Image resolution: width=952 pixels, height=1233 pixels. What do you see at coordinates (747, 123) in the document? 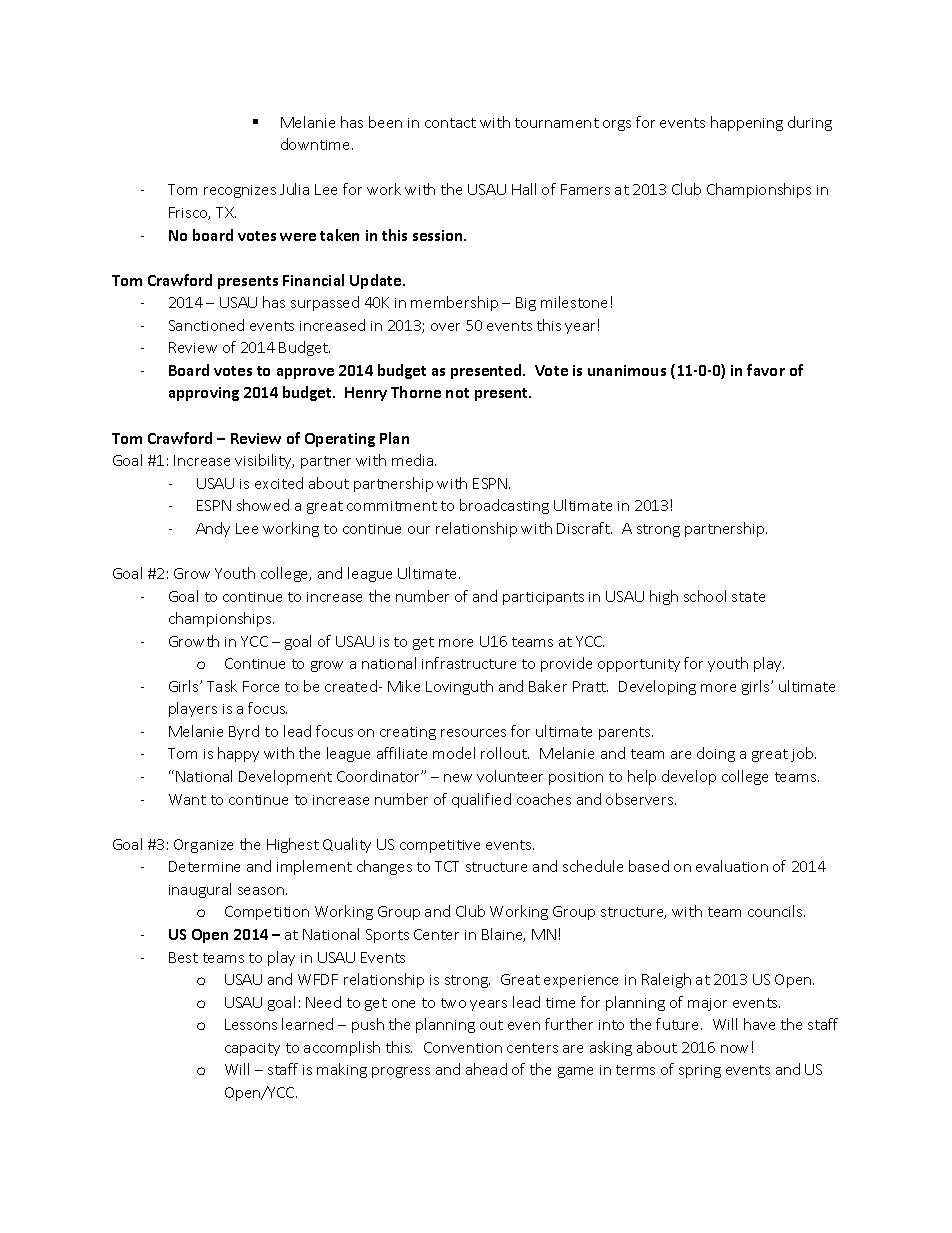
I see `happening` at bounding box center [747, 123].
